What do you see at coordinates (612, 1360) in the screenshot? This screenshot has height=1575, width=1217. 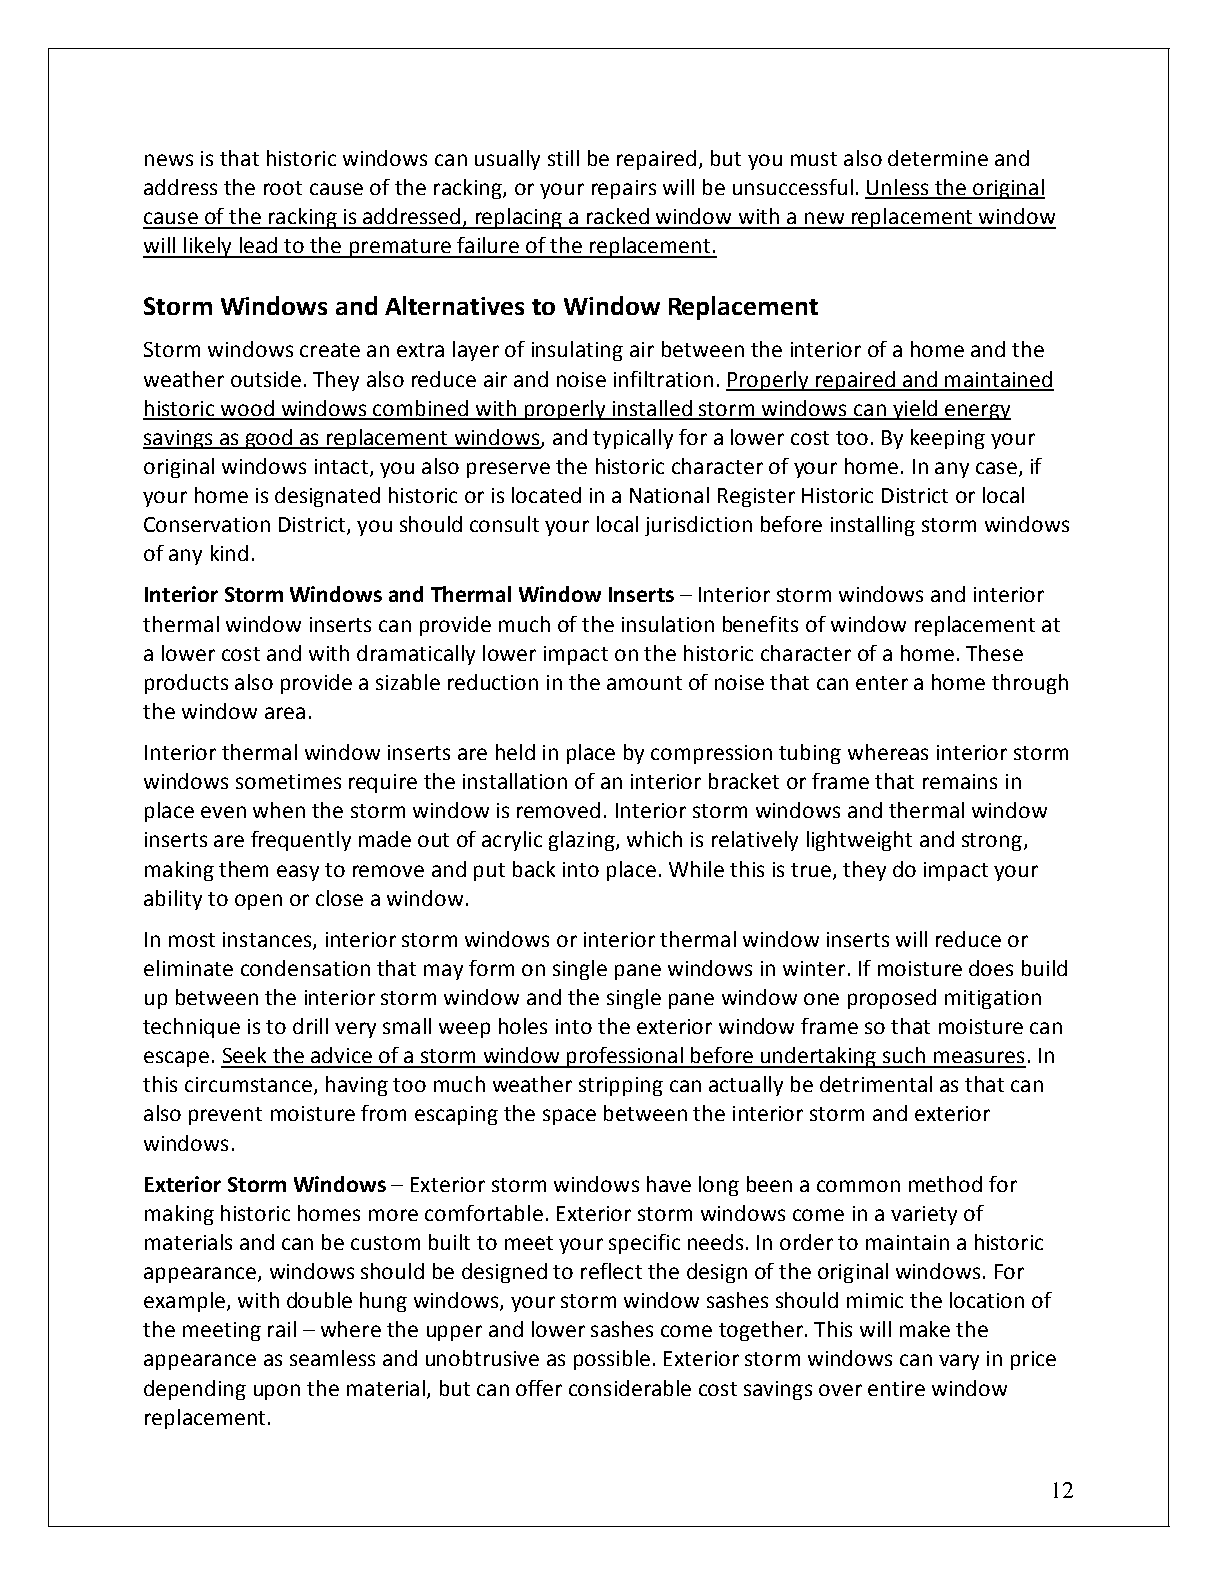 I see `possible` at bounding box center [612, 1360].
